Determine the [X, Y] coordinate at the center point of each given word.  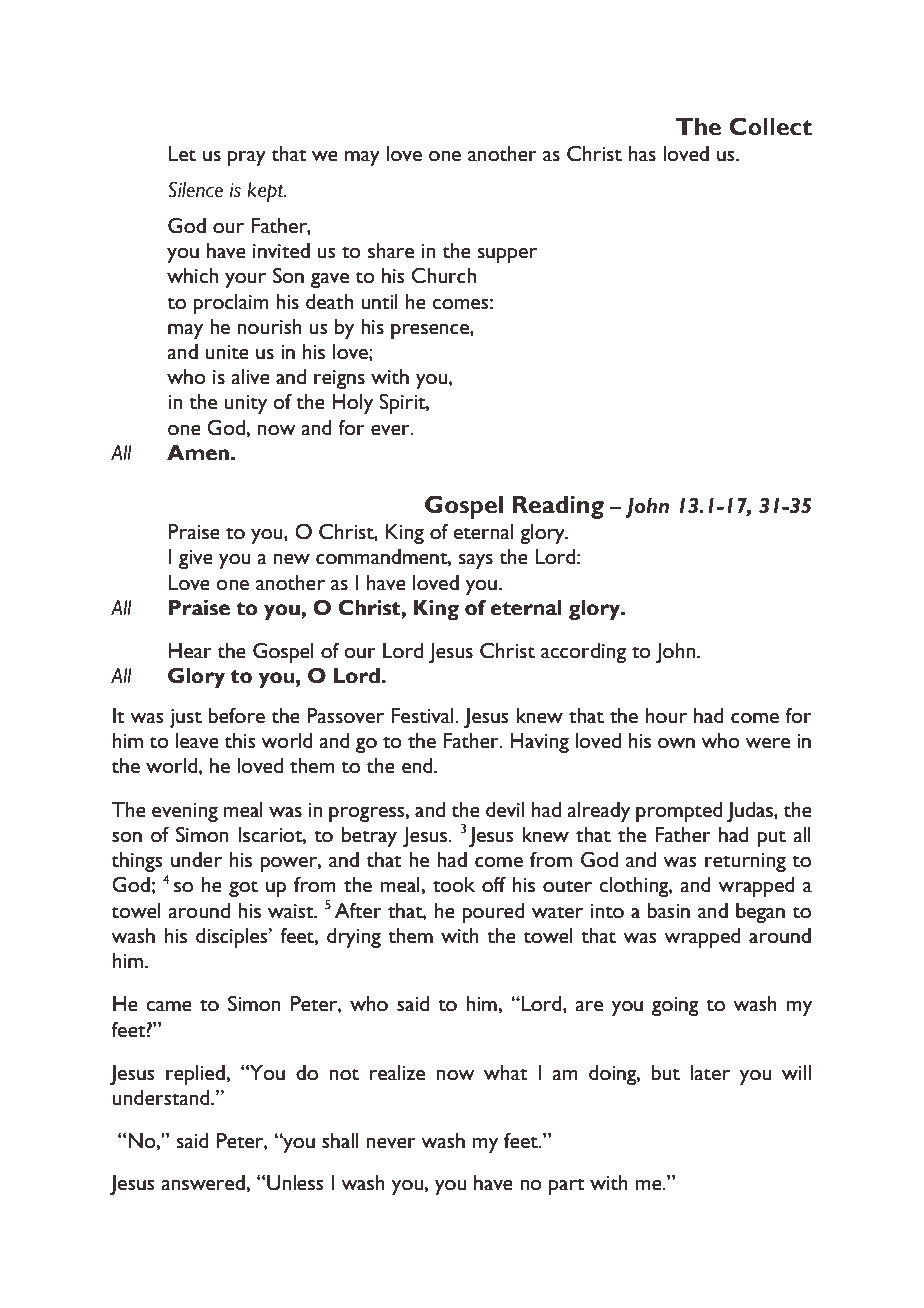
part [567, 1186]
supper [507, 255]
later [710, 1073]
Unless [295, 1183]
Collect [770, 126]
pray [247, 158]
